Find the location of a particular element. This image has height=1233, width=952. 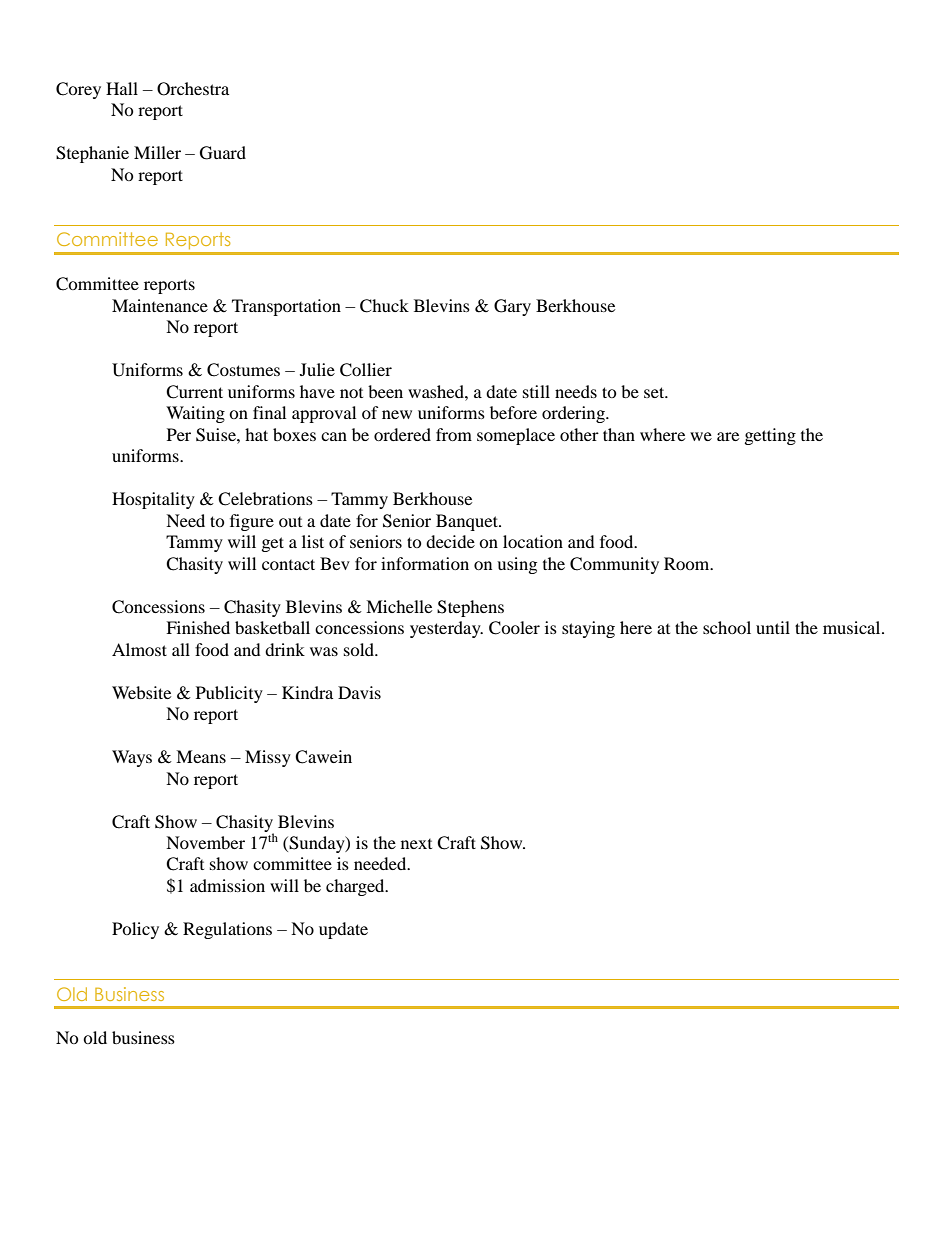

Policy is located at coordinates (135, 930).
